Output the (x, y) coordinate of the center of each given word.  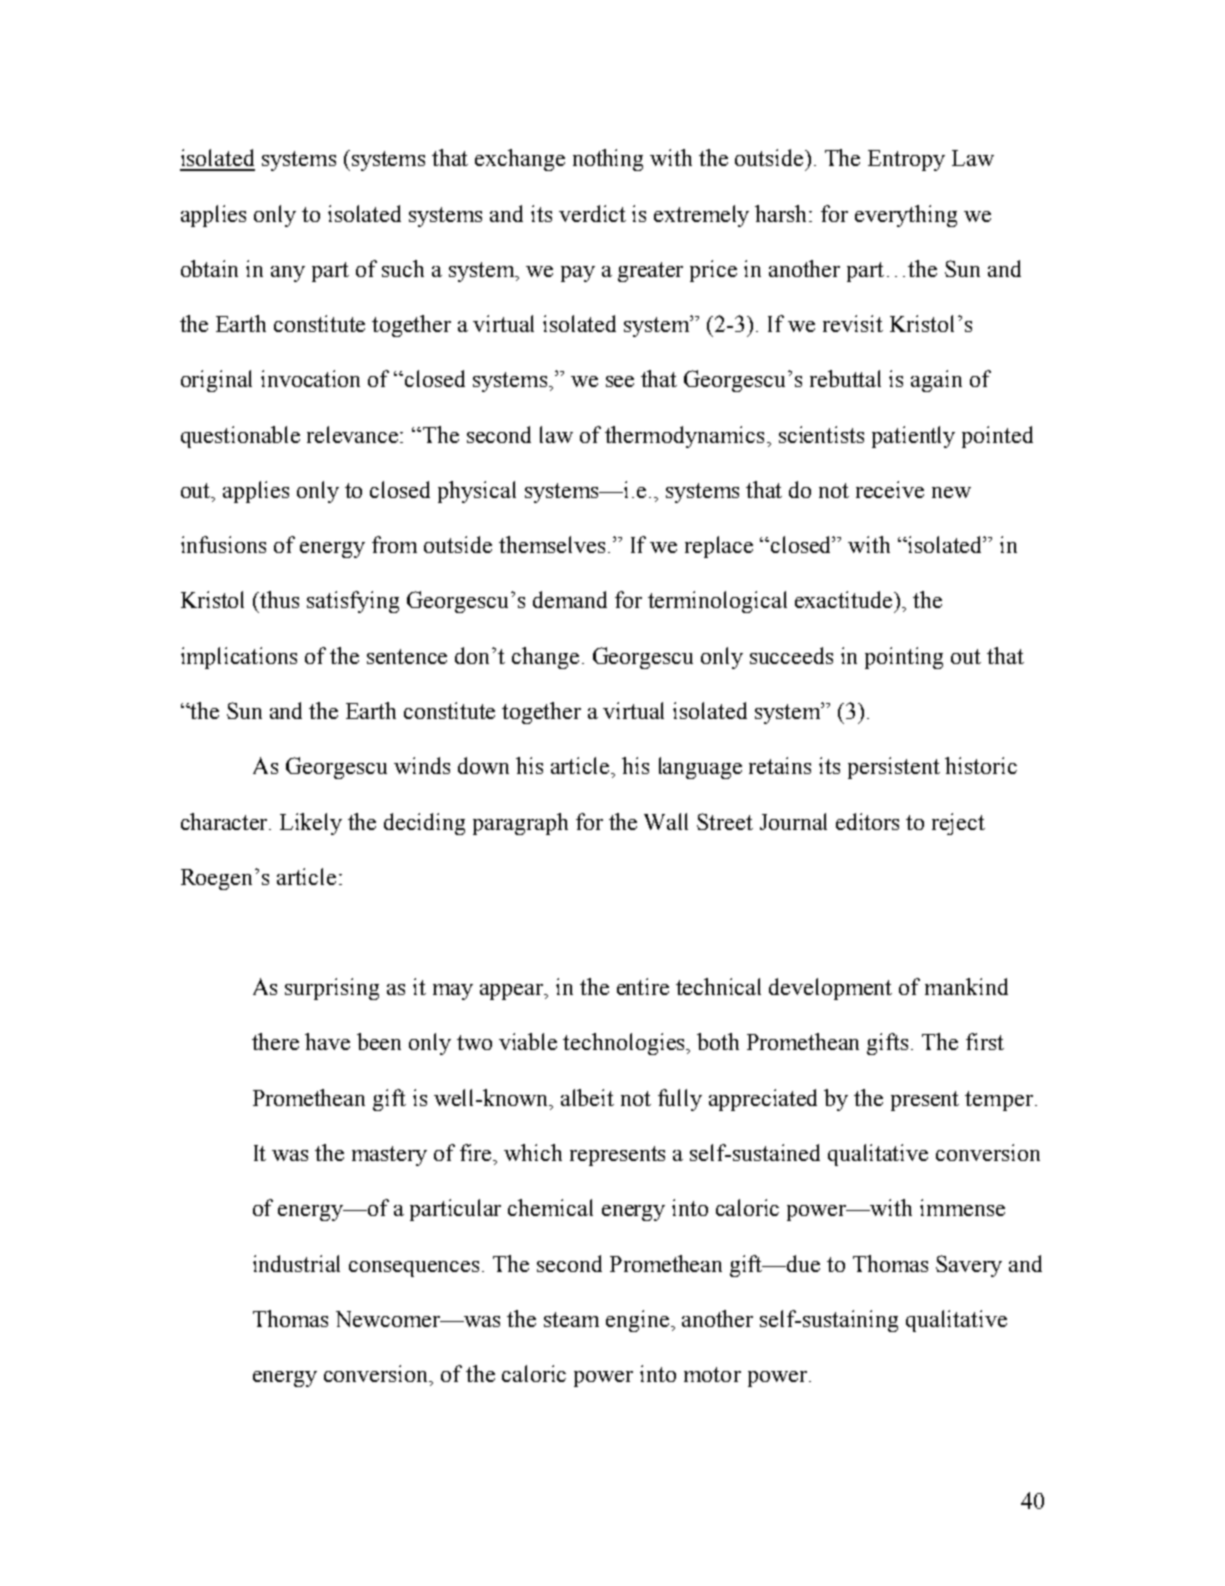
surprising (332, 989)
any (288, 274)
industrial (296, 1263)
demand (570, 599)
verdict (592, 213)
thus (279, 599)
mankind (966, 986)
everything (906, 216)
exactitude (845, 599)
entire (643, 986)
